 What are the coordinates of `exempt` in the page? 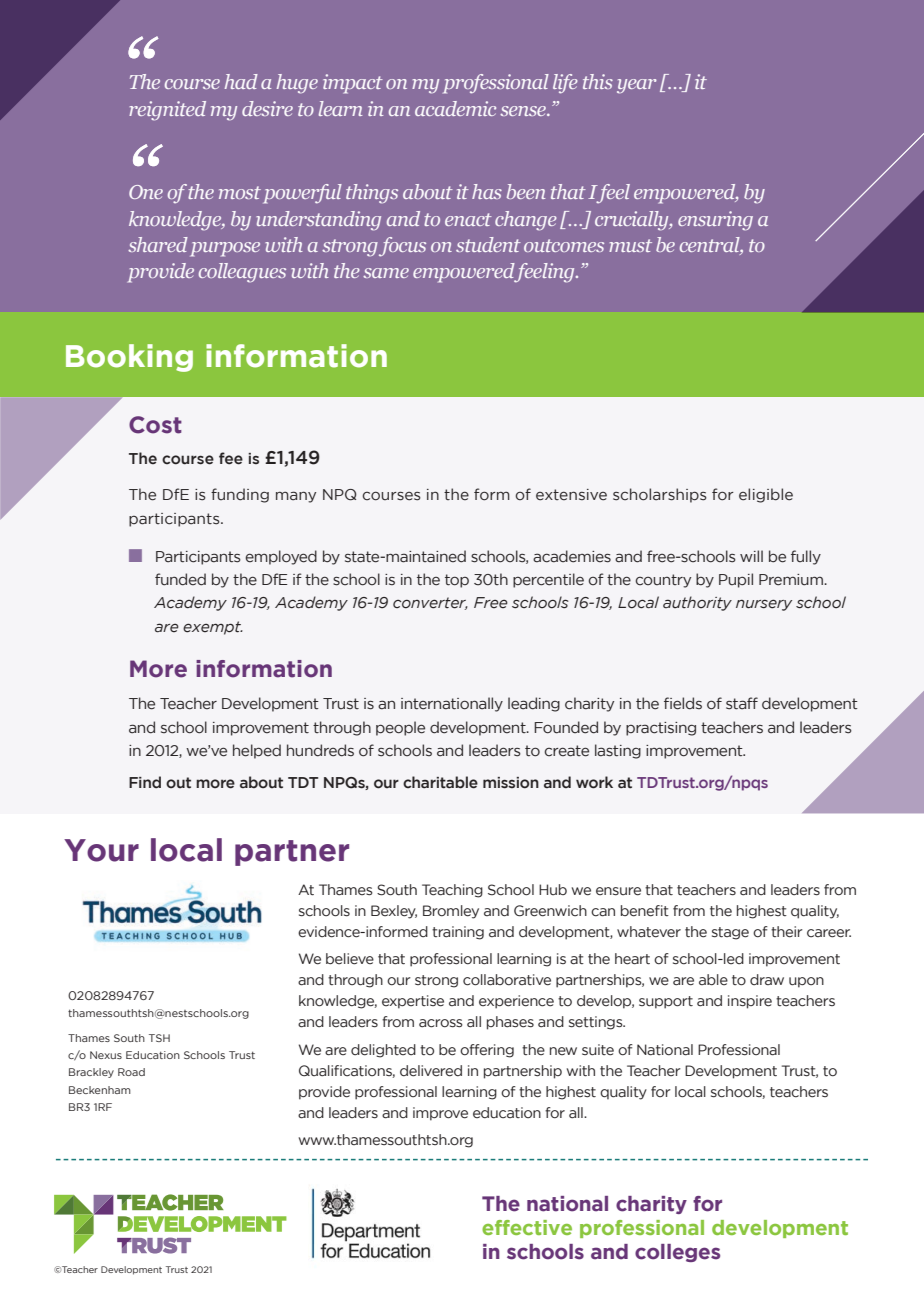 It's located at (213, 628).
